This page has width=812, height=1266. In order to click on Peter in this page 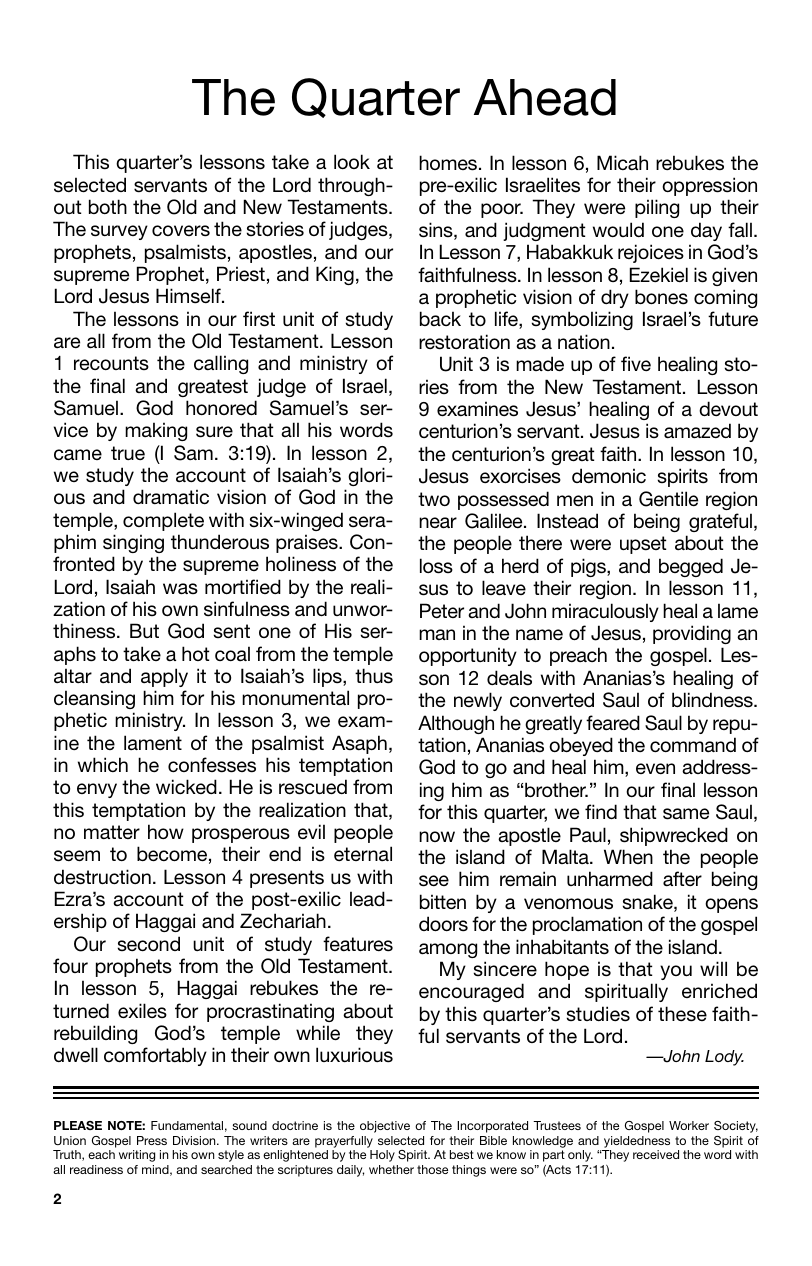, I will do `click(442, 610)`.
